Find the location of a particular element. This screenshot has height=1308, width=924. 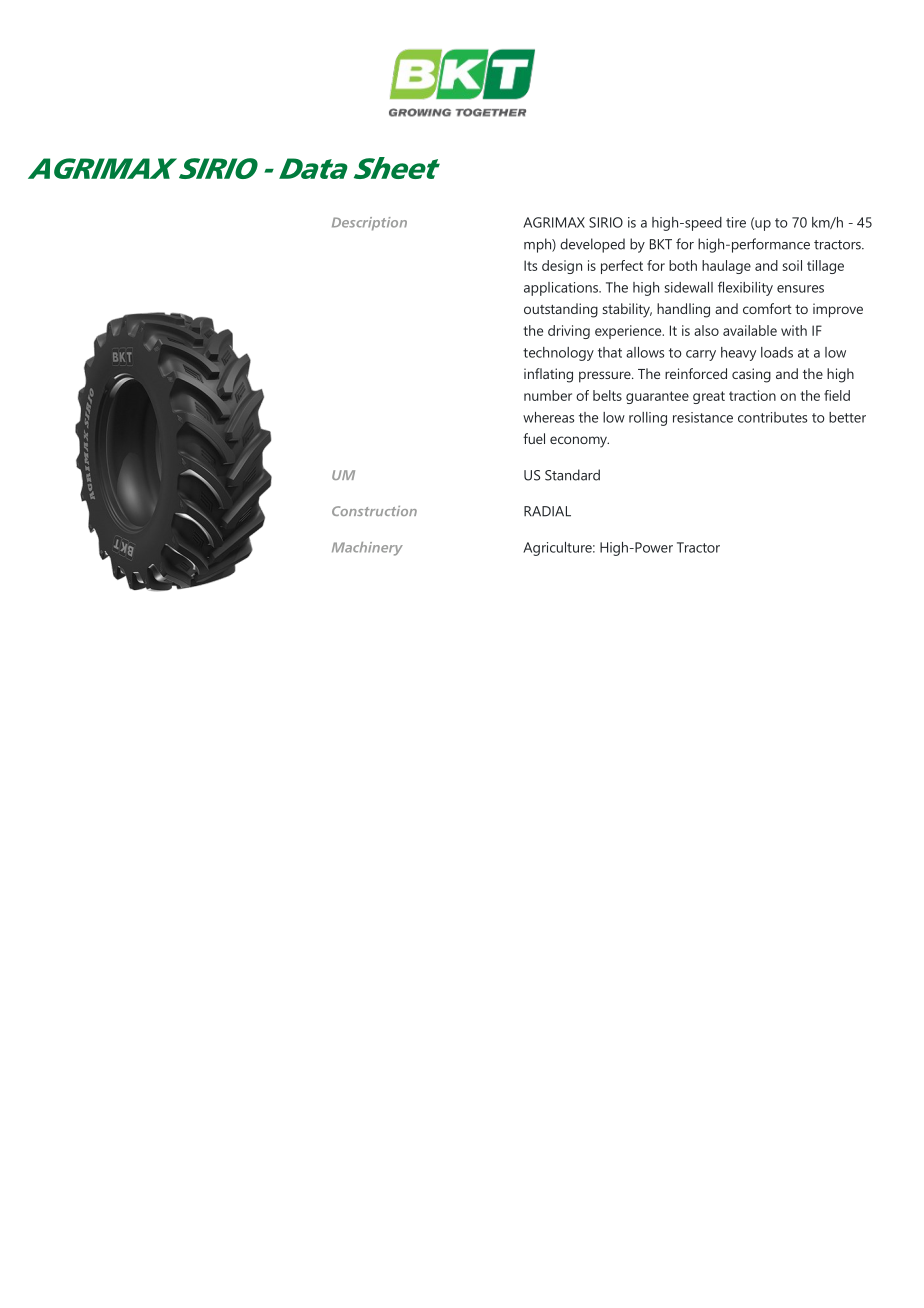

technology is located at coordinates (558, 354).
